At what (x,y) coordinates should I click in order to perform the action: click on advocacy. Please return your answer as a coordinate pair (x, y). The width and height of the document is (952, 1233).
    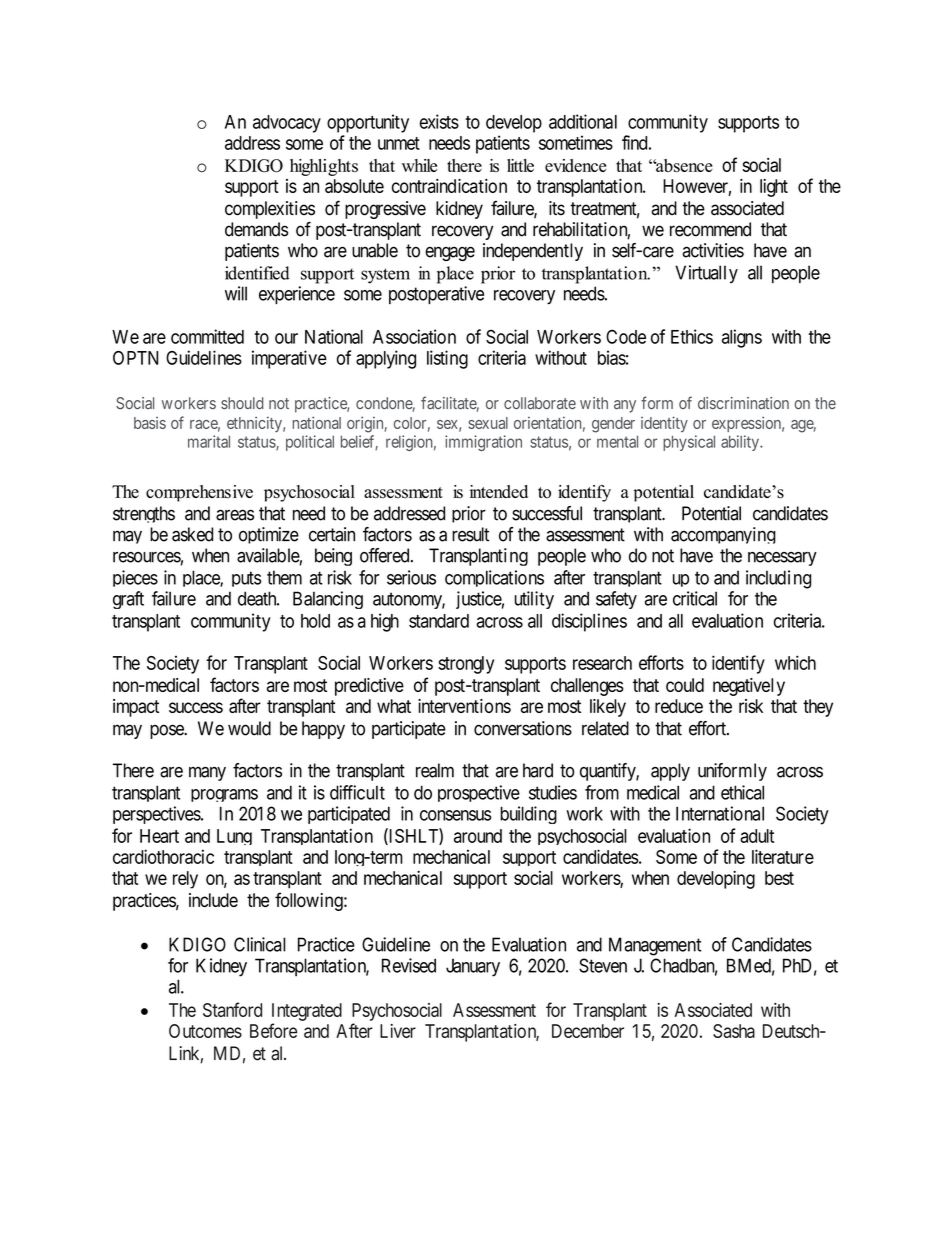
    Looking at the image, I should click on (287, 124).
